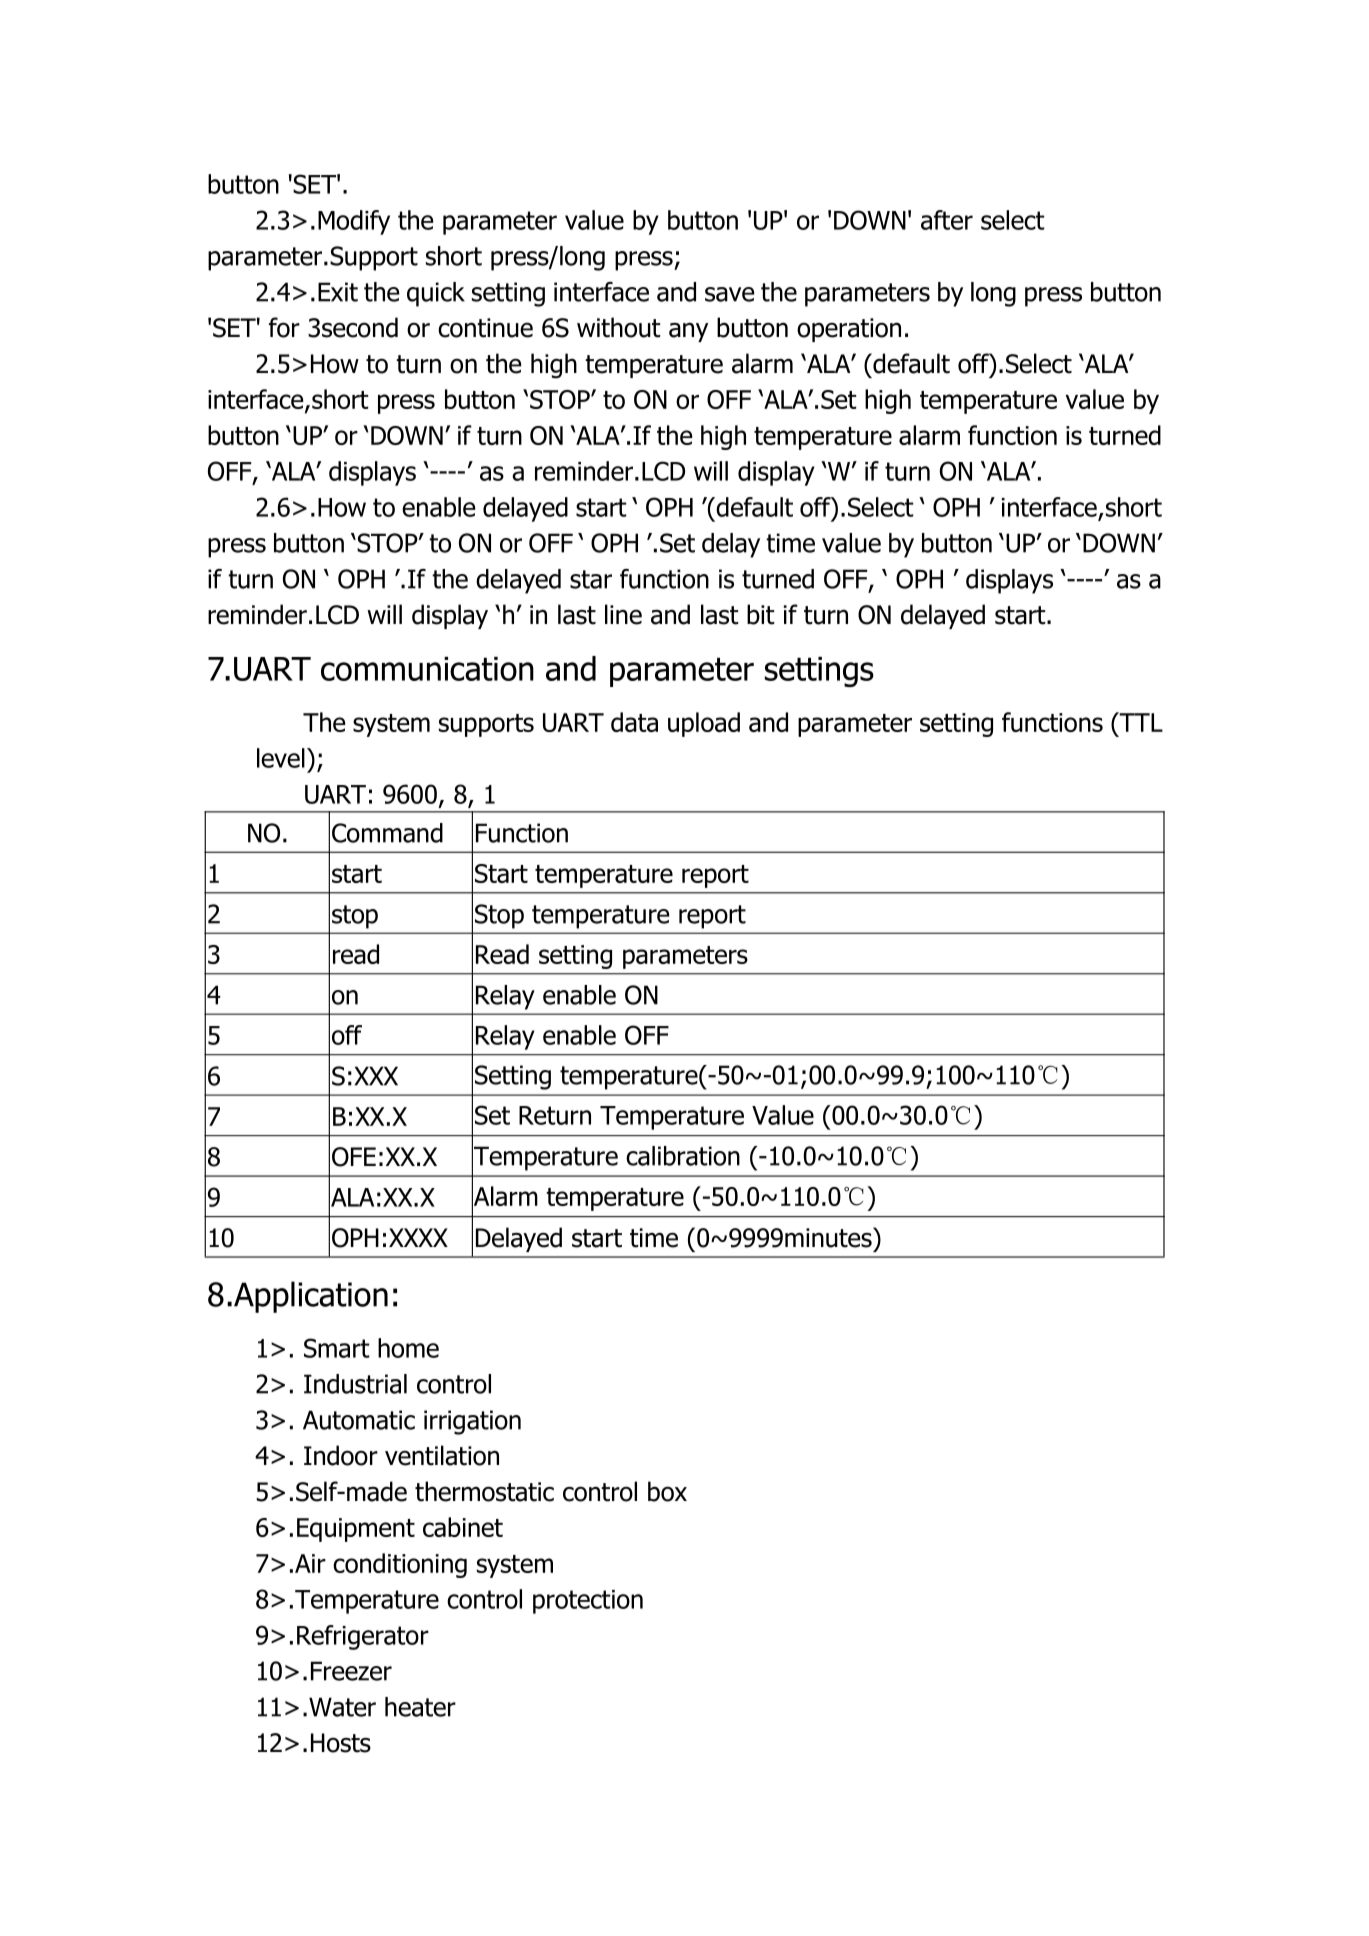 Image resolution: width=1369 pixels, height=1936 pixels. Describe the element at coordinates (420, 1707) in the screenshot. I see `heater` at that location.
